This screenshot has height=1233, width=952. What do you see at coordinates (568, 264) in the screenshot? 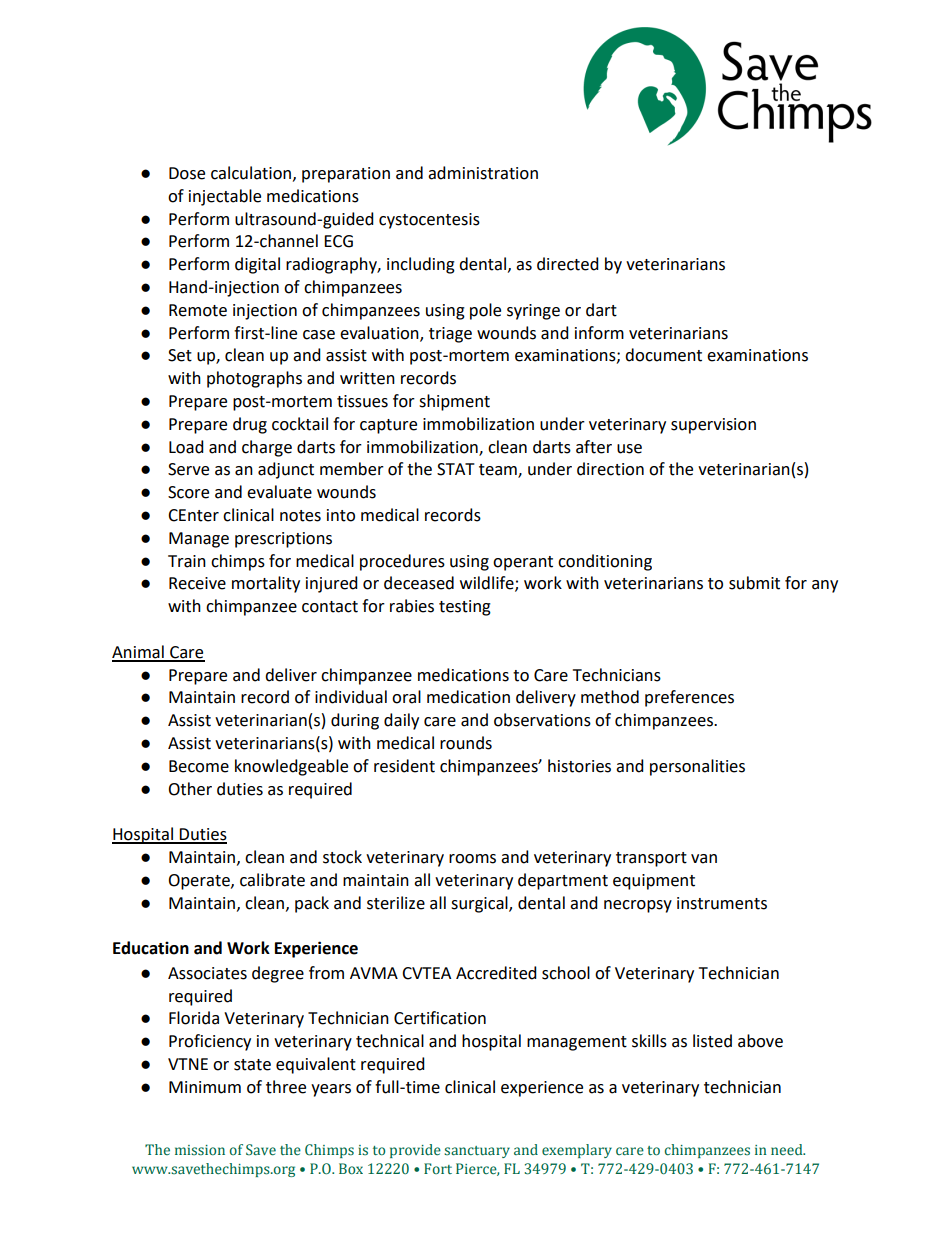
I see `directed` at bounding box center [568, 264].
